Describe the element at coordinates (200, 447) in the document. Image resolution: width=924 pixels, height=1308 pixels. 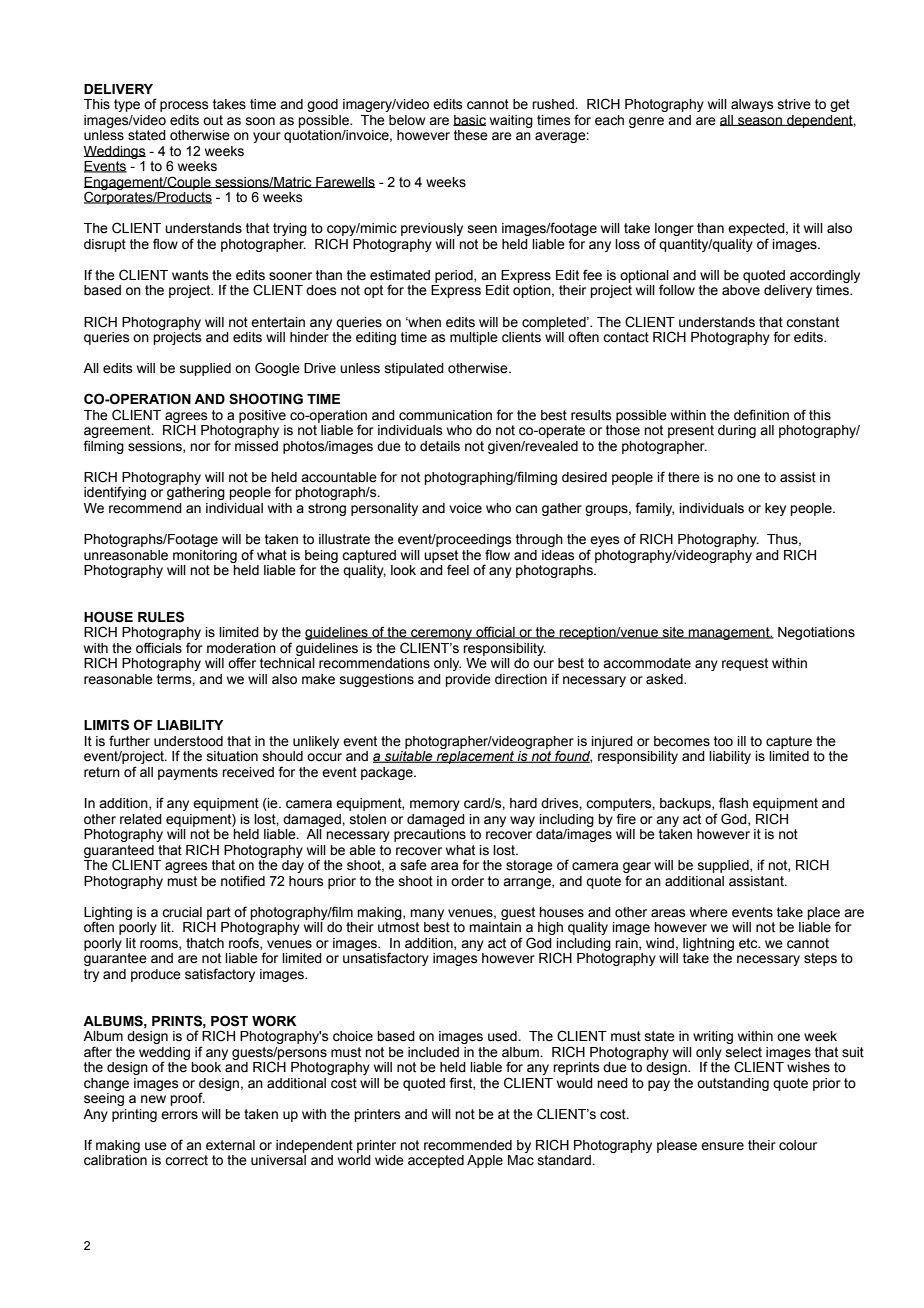
I see `nor` at that location.
